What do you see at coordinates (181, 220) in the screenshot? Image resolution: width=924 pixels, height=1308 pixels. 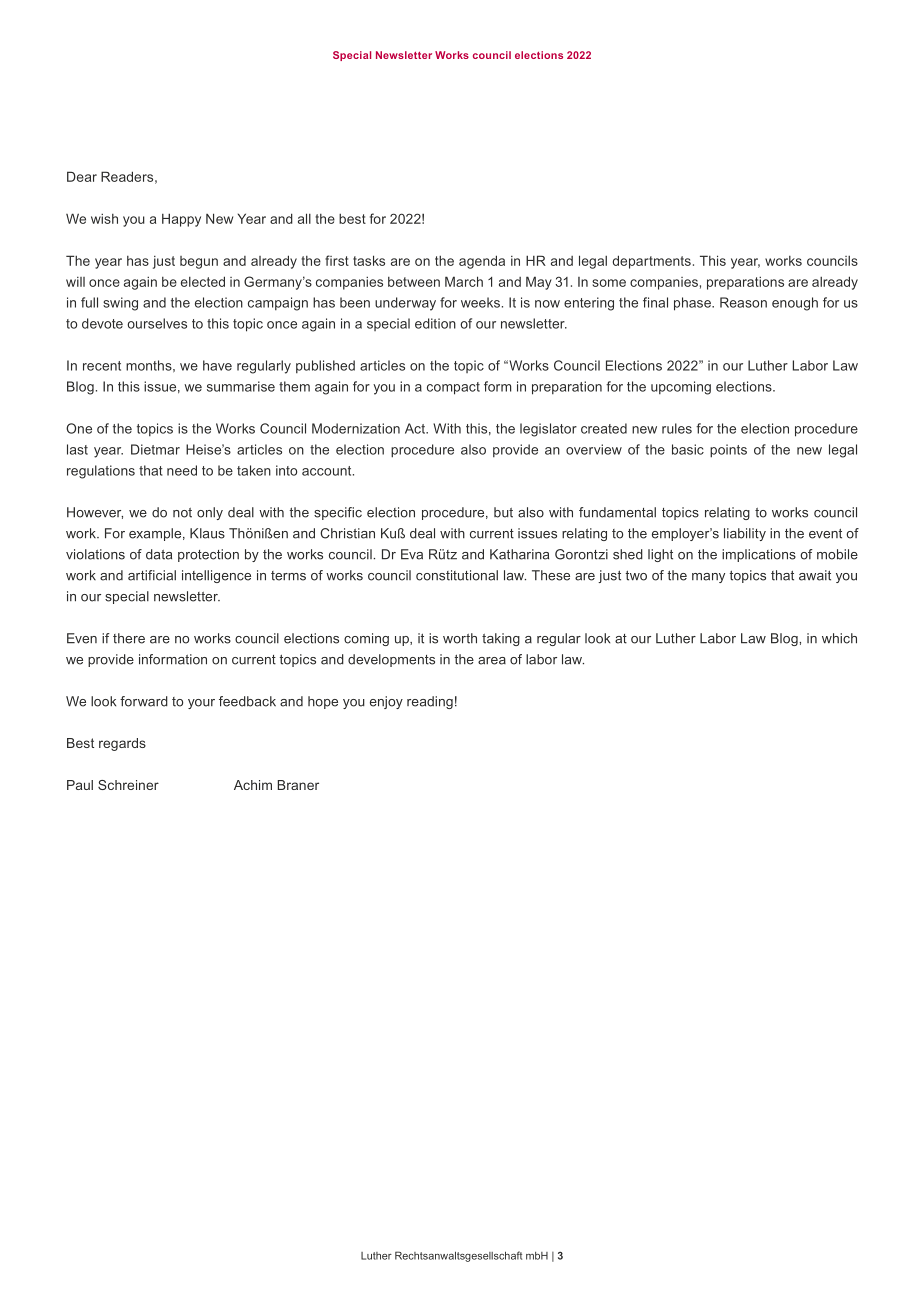 I see `Happy` at bounding box center [181, 220].
